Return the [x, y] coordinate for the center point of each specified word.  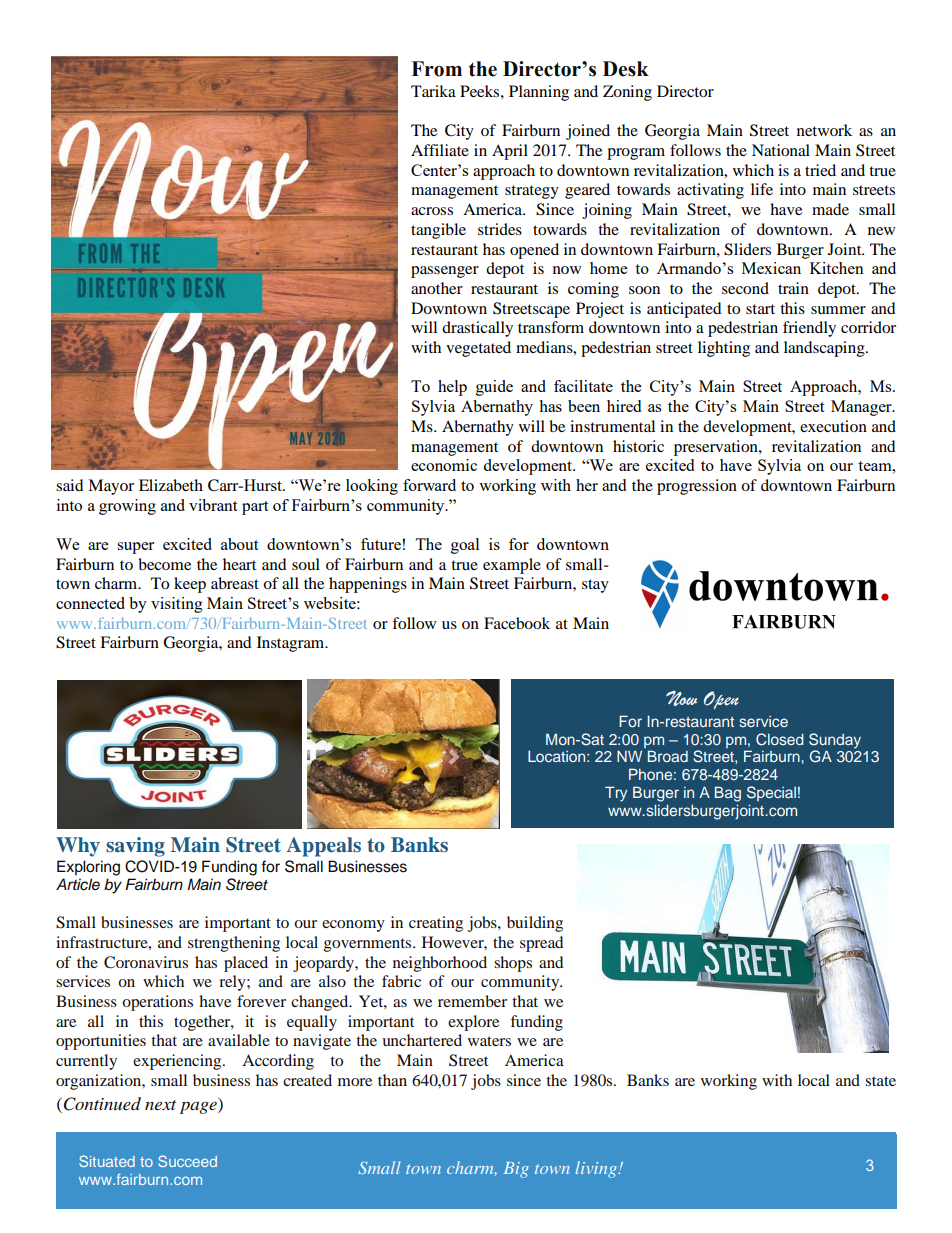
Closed [780, 739]
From [436, 69]
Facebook [517, 623]
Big [516, 1170]
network [824, 130]
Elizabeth [171, 485]
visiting [177, 605]
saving [135, 847]
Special [771, 793]
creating [436, 924]
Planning [539, 93]
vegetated [478, 349]
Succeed [187, 1161]
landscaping [825, 349]
